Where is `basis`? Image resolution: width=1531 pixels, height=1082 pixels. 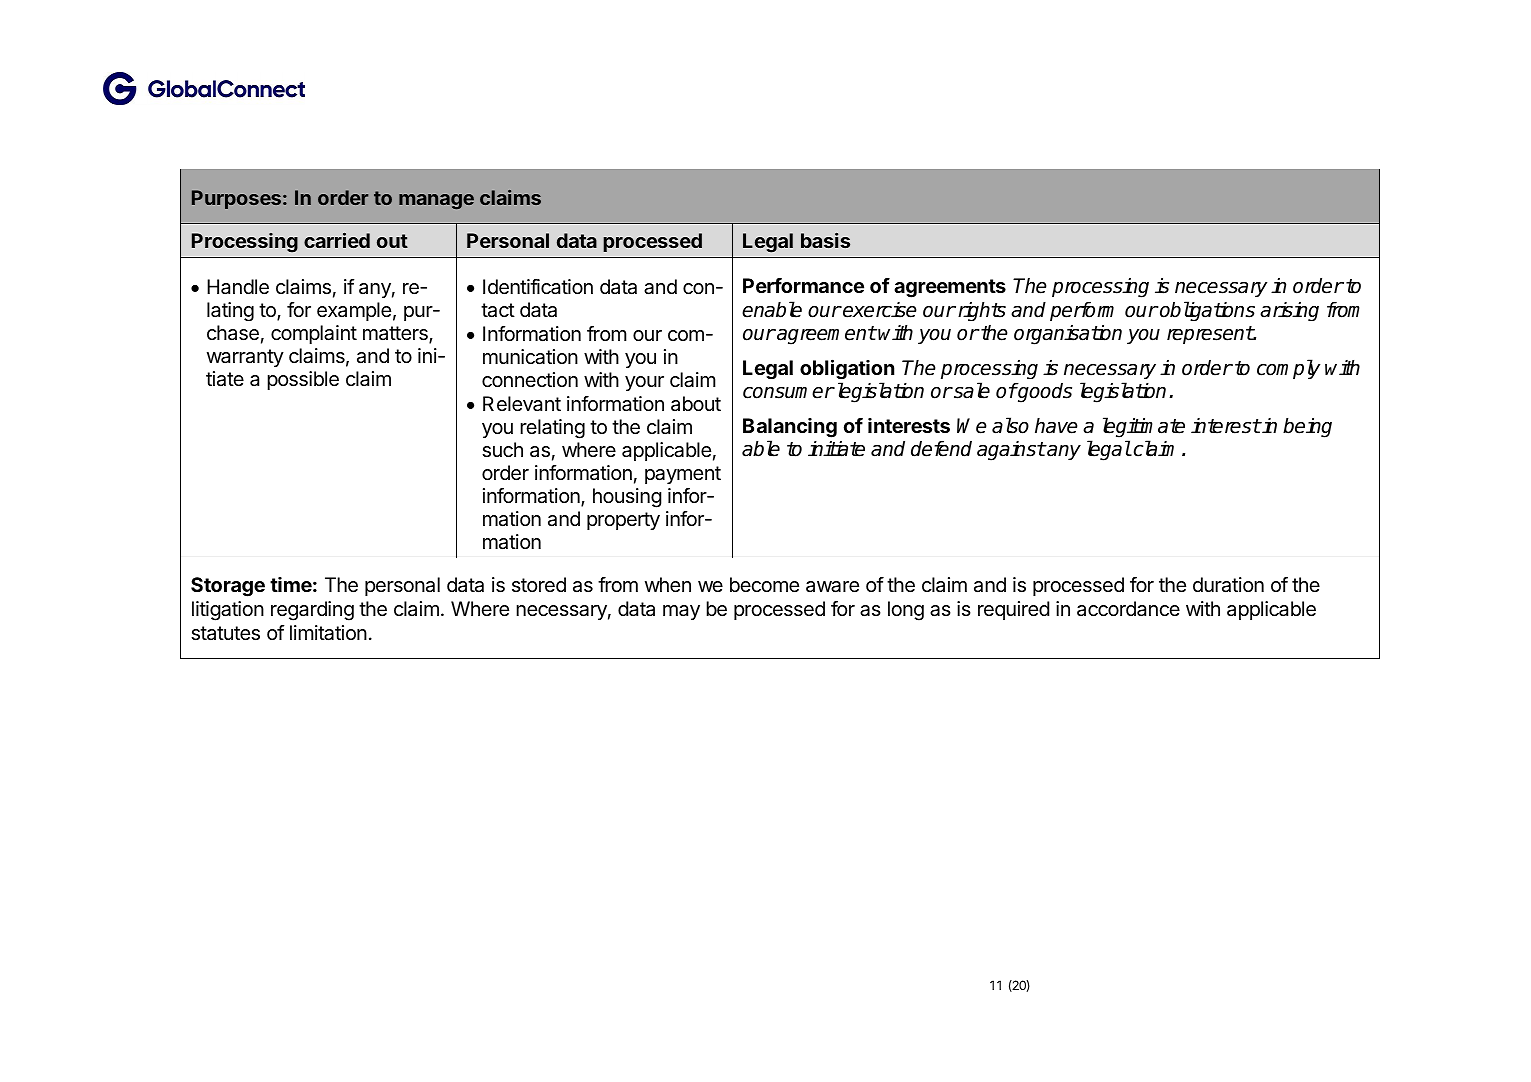
basis is located at coordinates (825, 240).
